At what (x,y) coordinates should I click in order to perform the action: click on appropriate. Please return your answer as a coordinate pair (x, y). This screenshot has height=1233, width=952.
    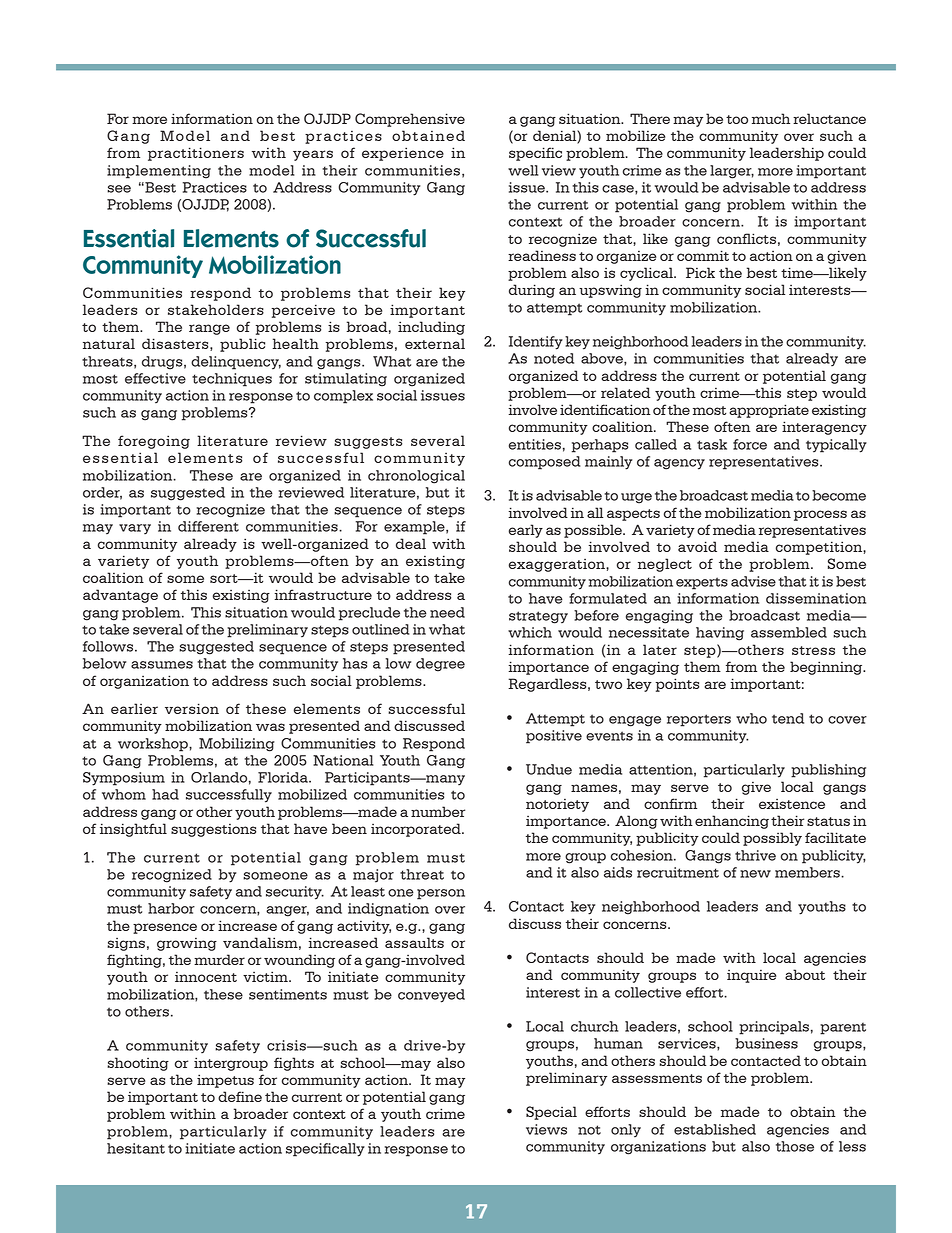
    Looking at the image, I should click on (769, 411).
